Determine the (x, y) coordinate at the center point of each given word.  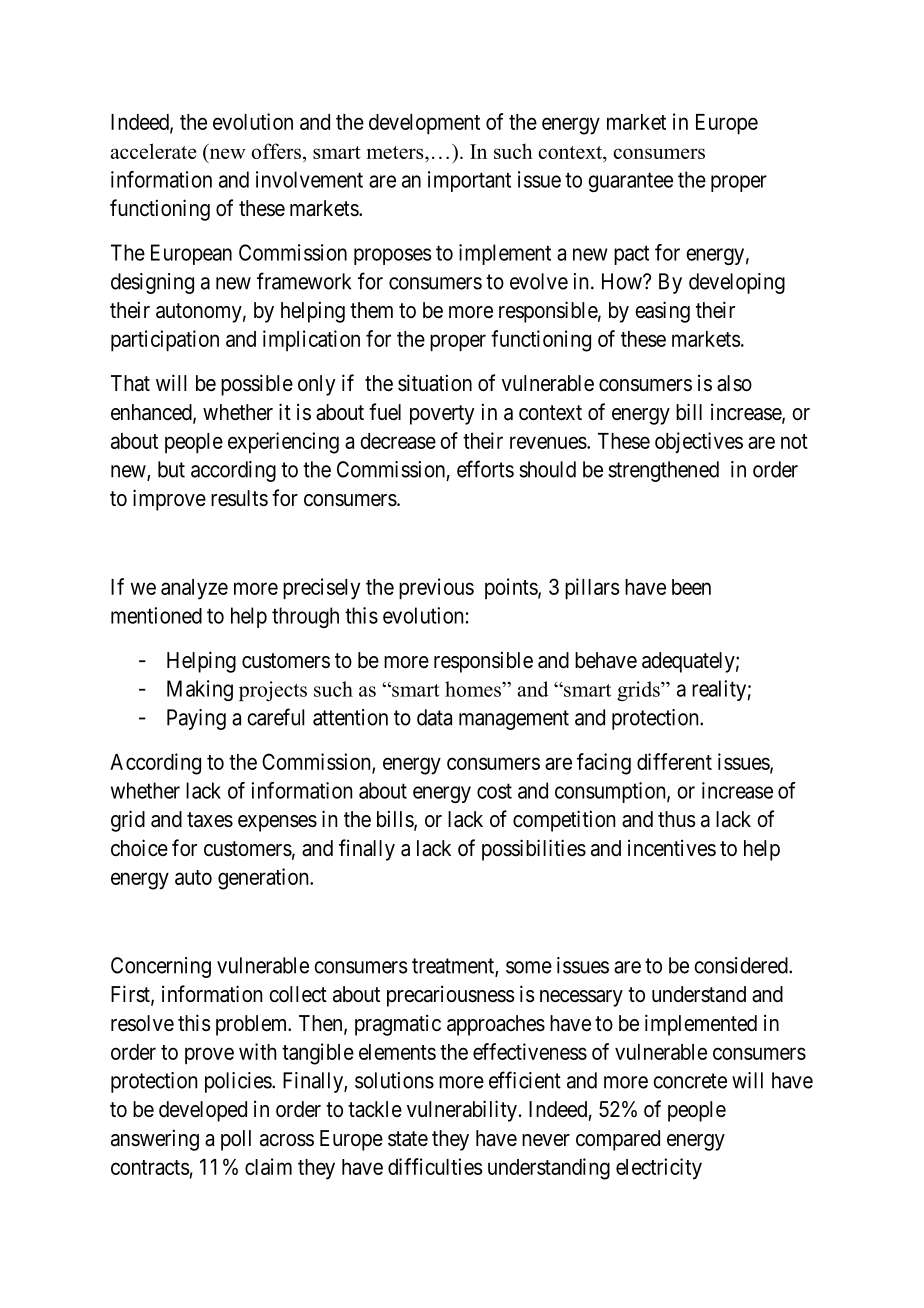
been (691, 587)
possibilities (534, 850)
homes (474, 689)
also (734, 383)
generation (264, 879)
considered (742, 965)
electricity (659, 1169)
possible (257, 385)
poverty (442, 415)
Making (200, 690)
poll (236, 1140)
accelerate (154, 151)
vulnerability (462, 1111)
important (469, 181)
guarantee (630, 182)
